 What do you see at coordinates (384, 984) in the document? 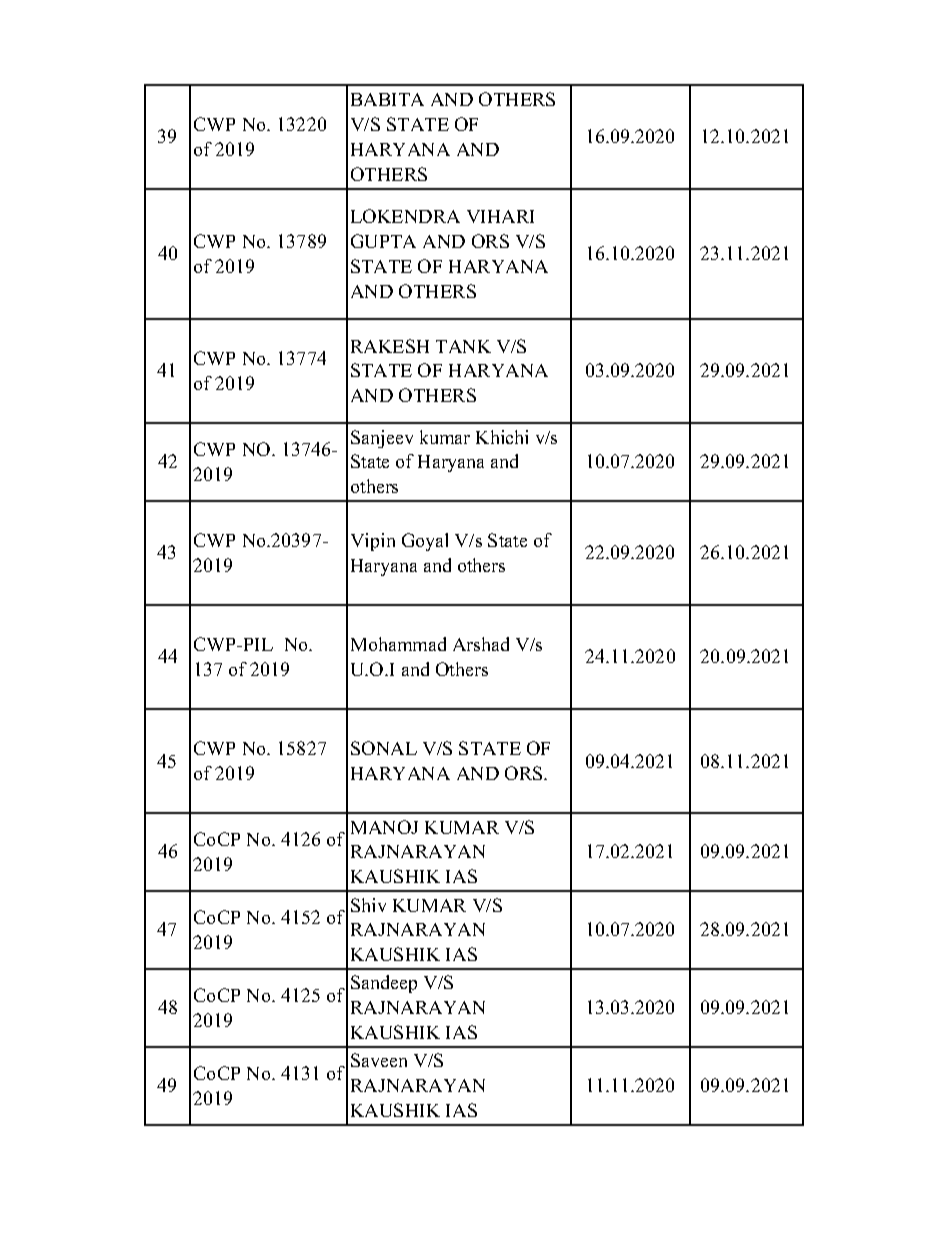
I see `Sandeep` at bounding box center [384, 984].
